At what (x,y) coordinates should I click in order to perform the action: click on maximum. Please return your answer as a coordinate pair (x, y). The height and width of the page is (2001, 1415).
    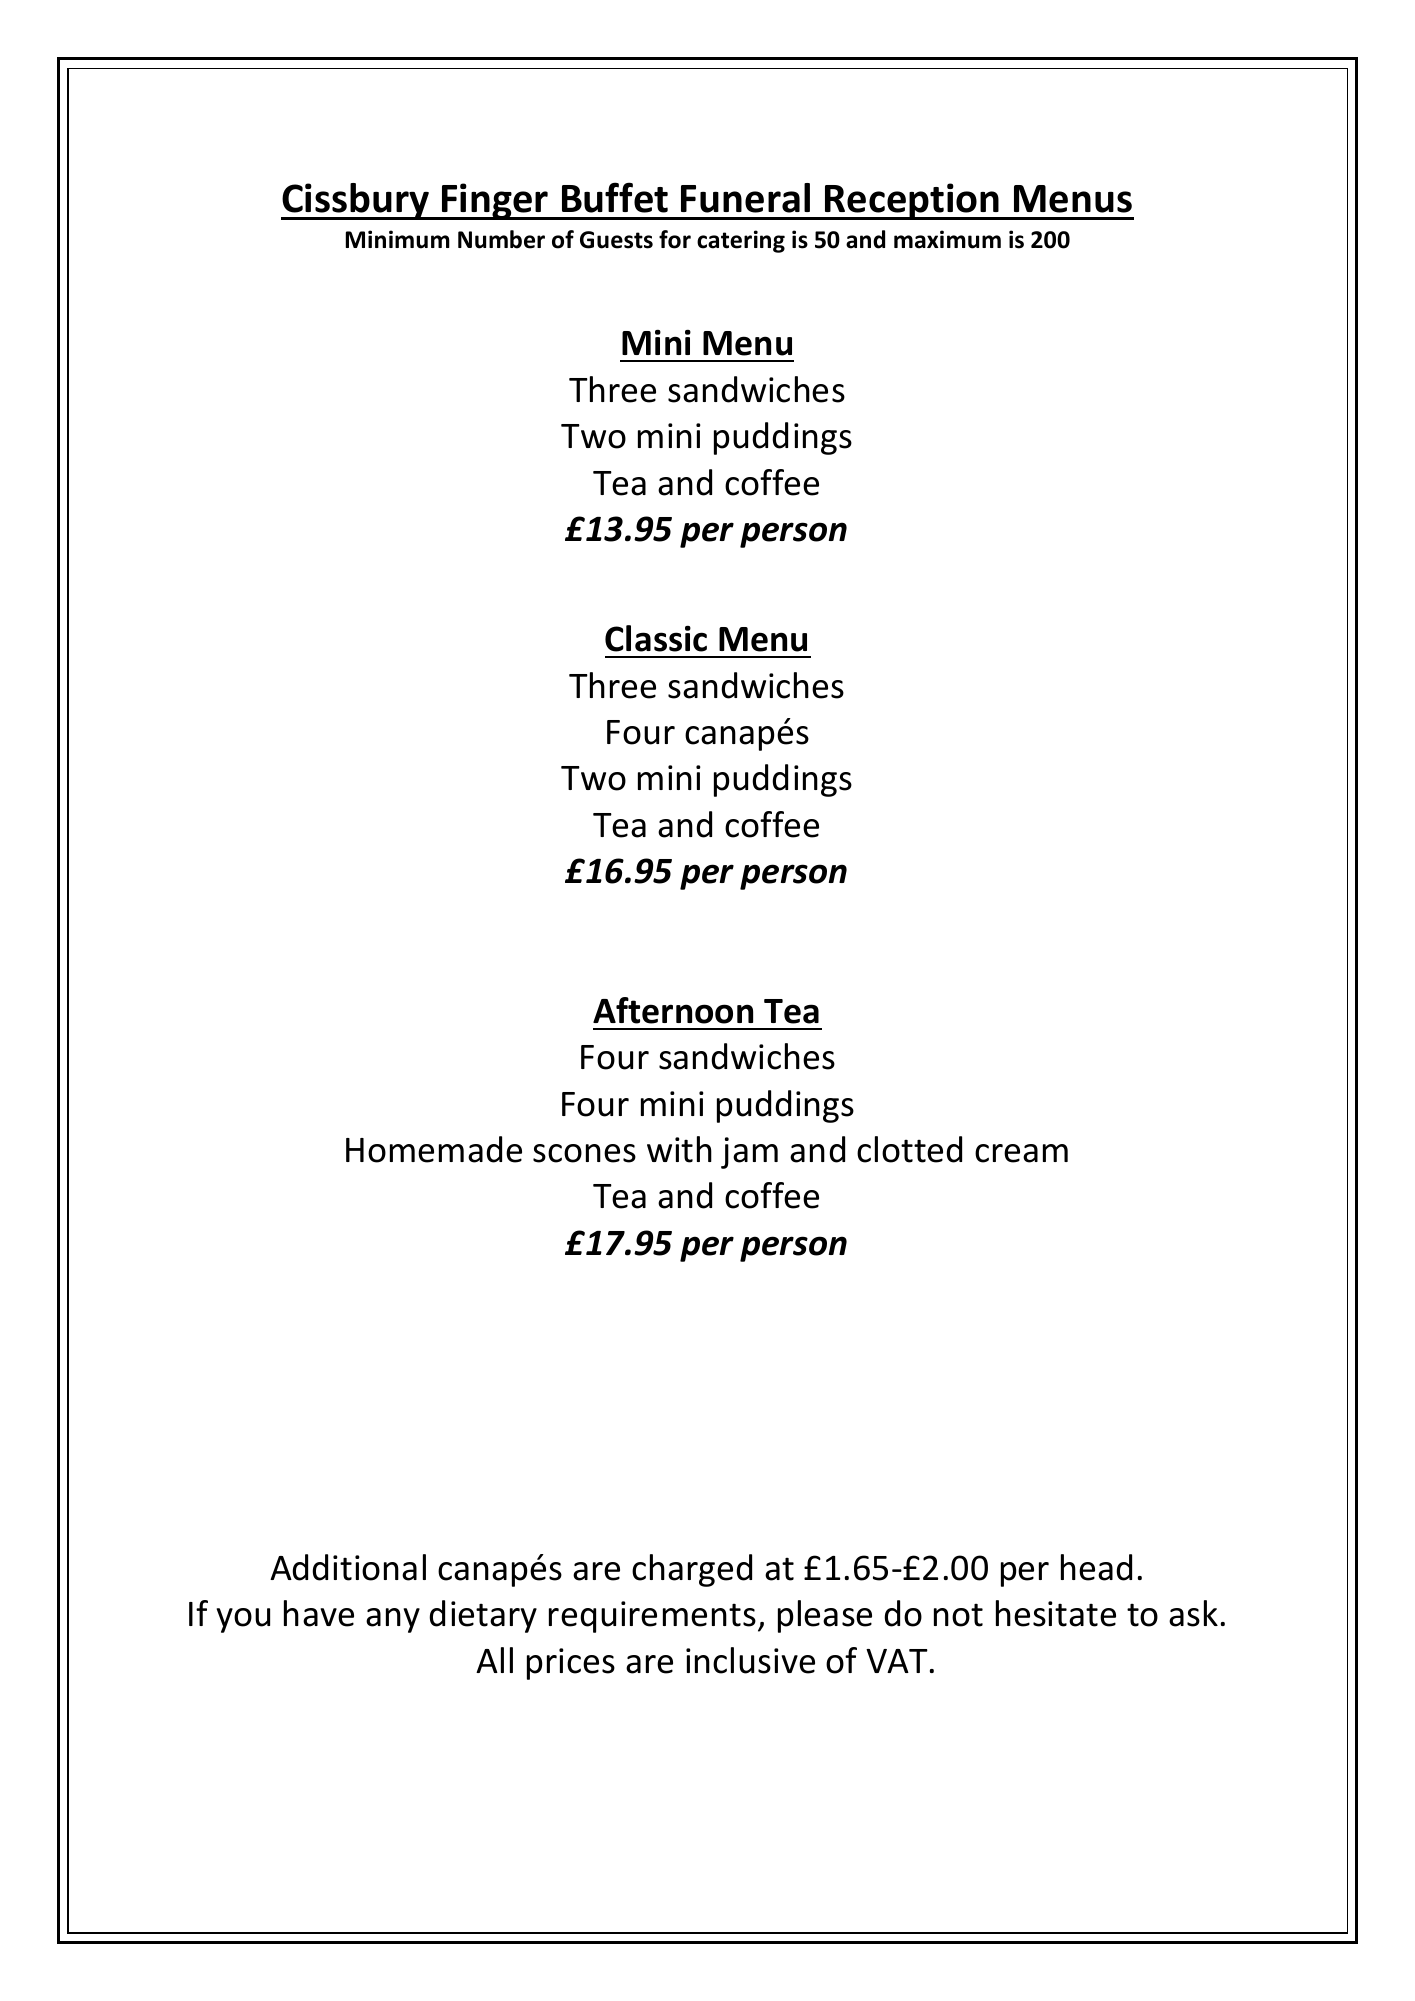
    Looking at the image, I should click on (947, 239).
